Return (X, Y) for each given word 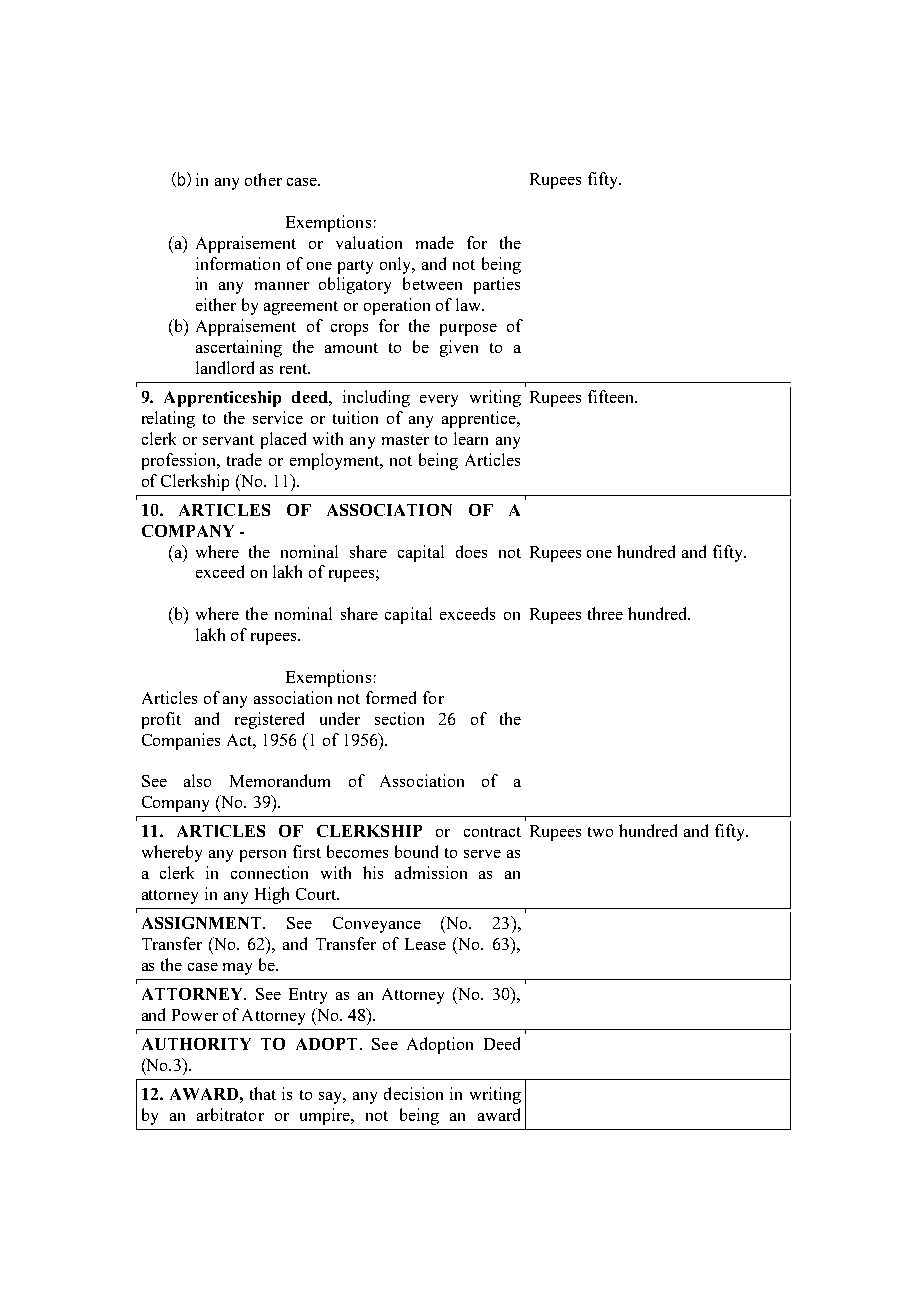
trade (244, 459)
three (605, 613)
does (471, 551)
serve (482, 854)
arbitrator (230, 1114)
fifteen (612, 396)
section (399, 718)
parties (497, 285)
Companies (181, 741)
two (600, 832)
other (263, 179)
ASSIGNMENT (203, 923)
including (376, 398)
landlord (225, 367)
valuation (369, 242)
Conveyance (377, 925)
